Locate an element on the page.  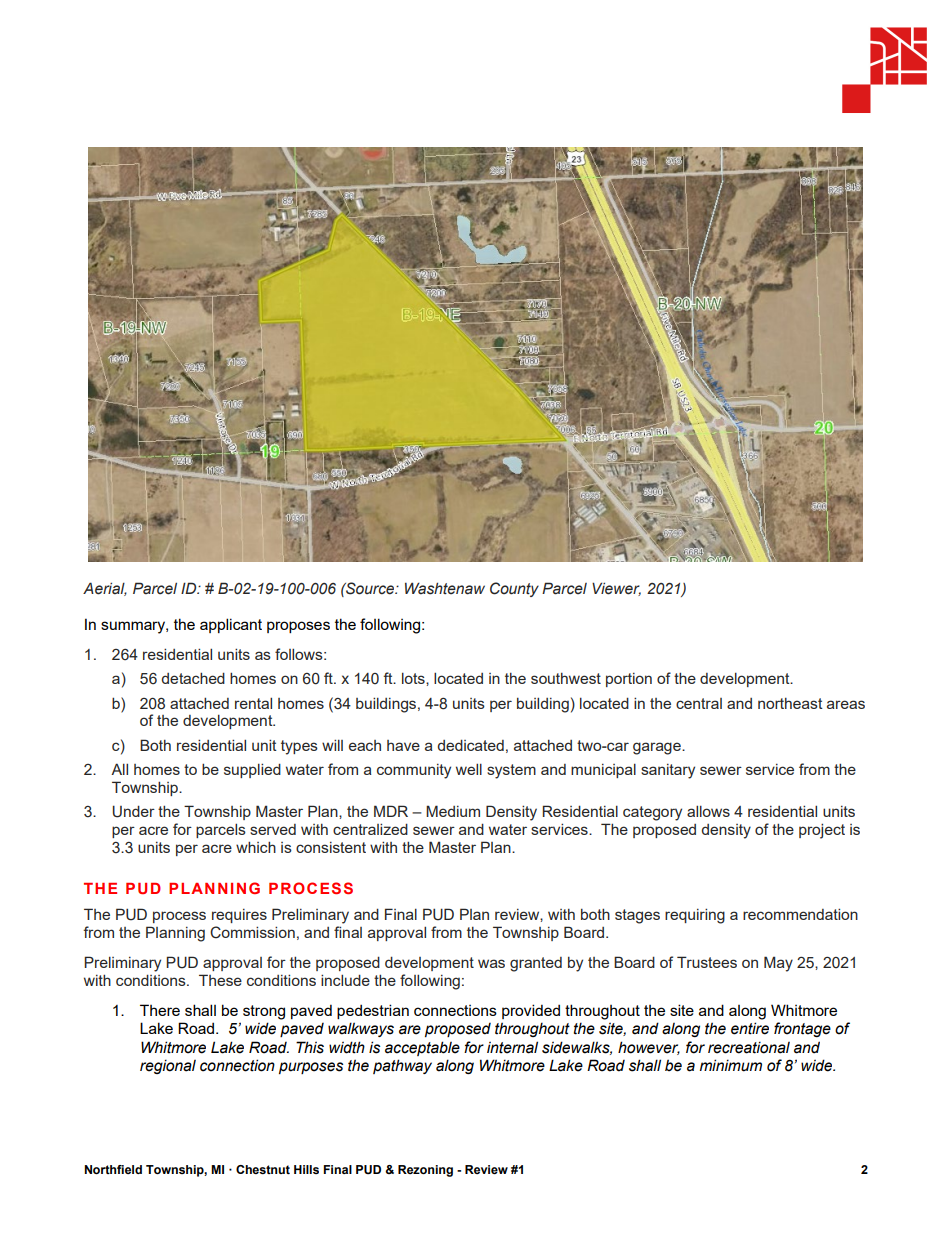
Viewer is located at coordinates (616, 589).
